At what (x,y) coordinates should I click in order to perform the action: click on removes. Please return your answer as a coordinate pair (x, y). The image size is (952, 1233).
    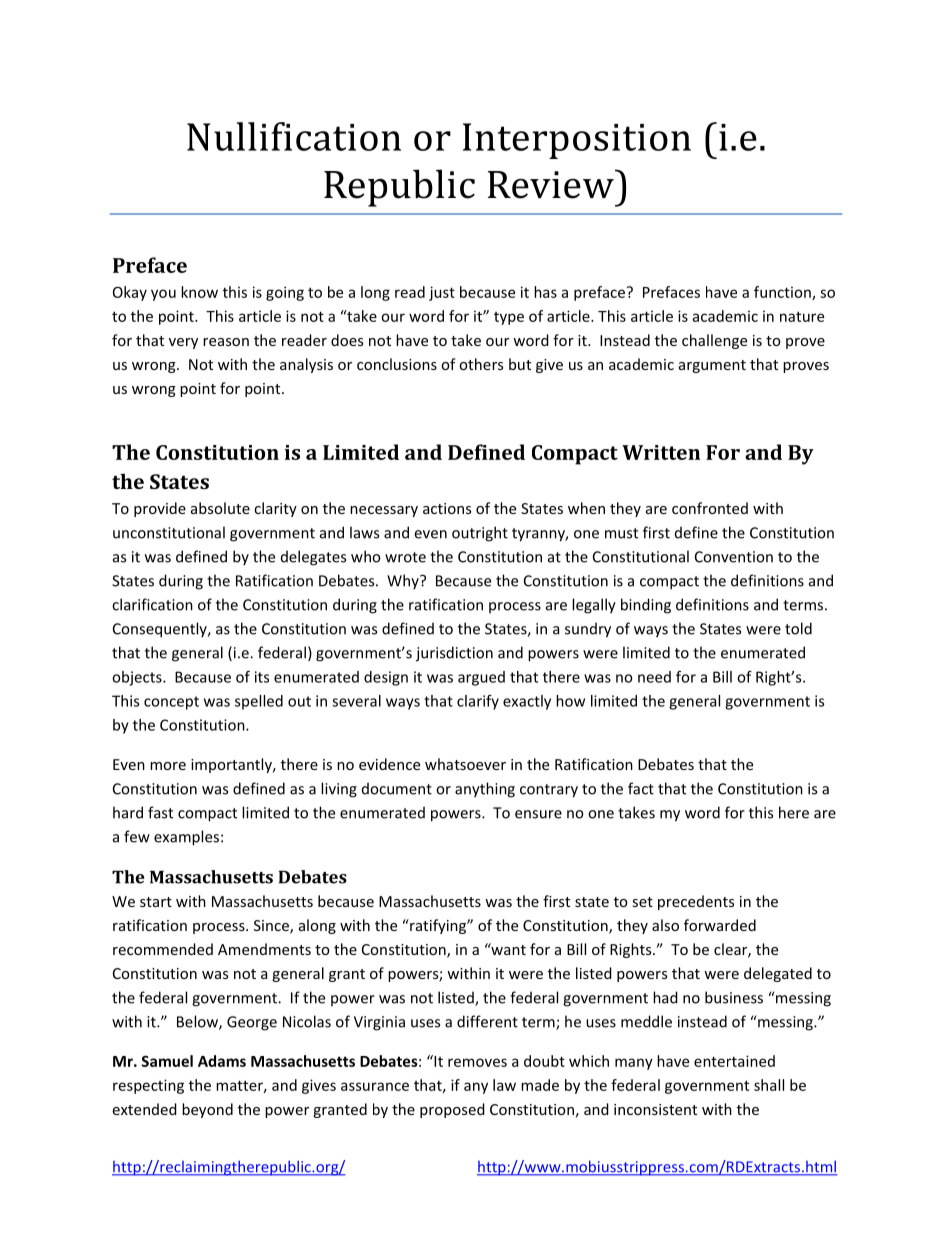
    Looking at the image, I should click on (477, 1062).
